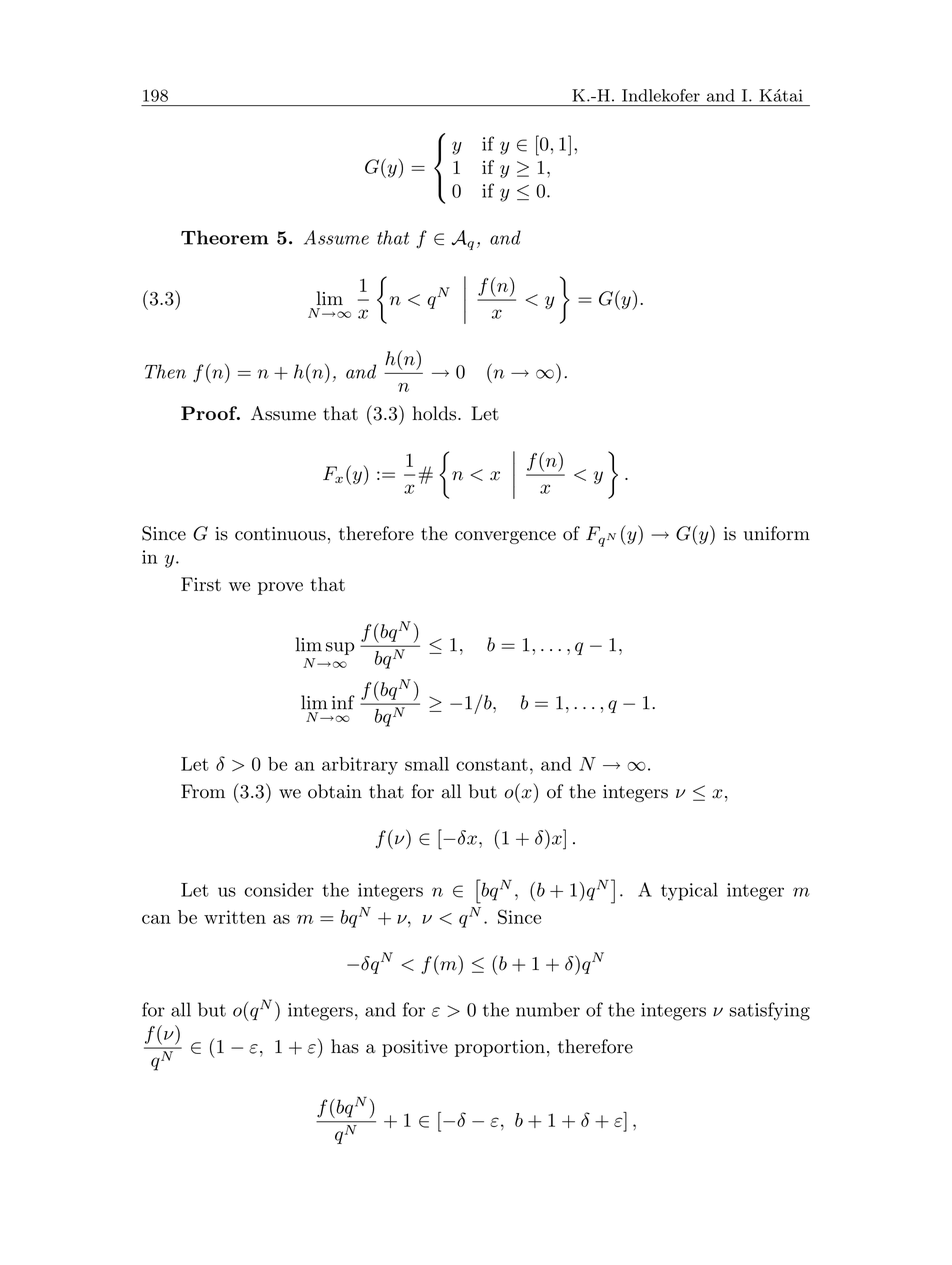  What do you see at coordinates (427, 764) in the image?
I see `small` at bounding box center [427, 764].
